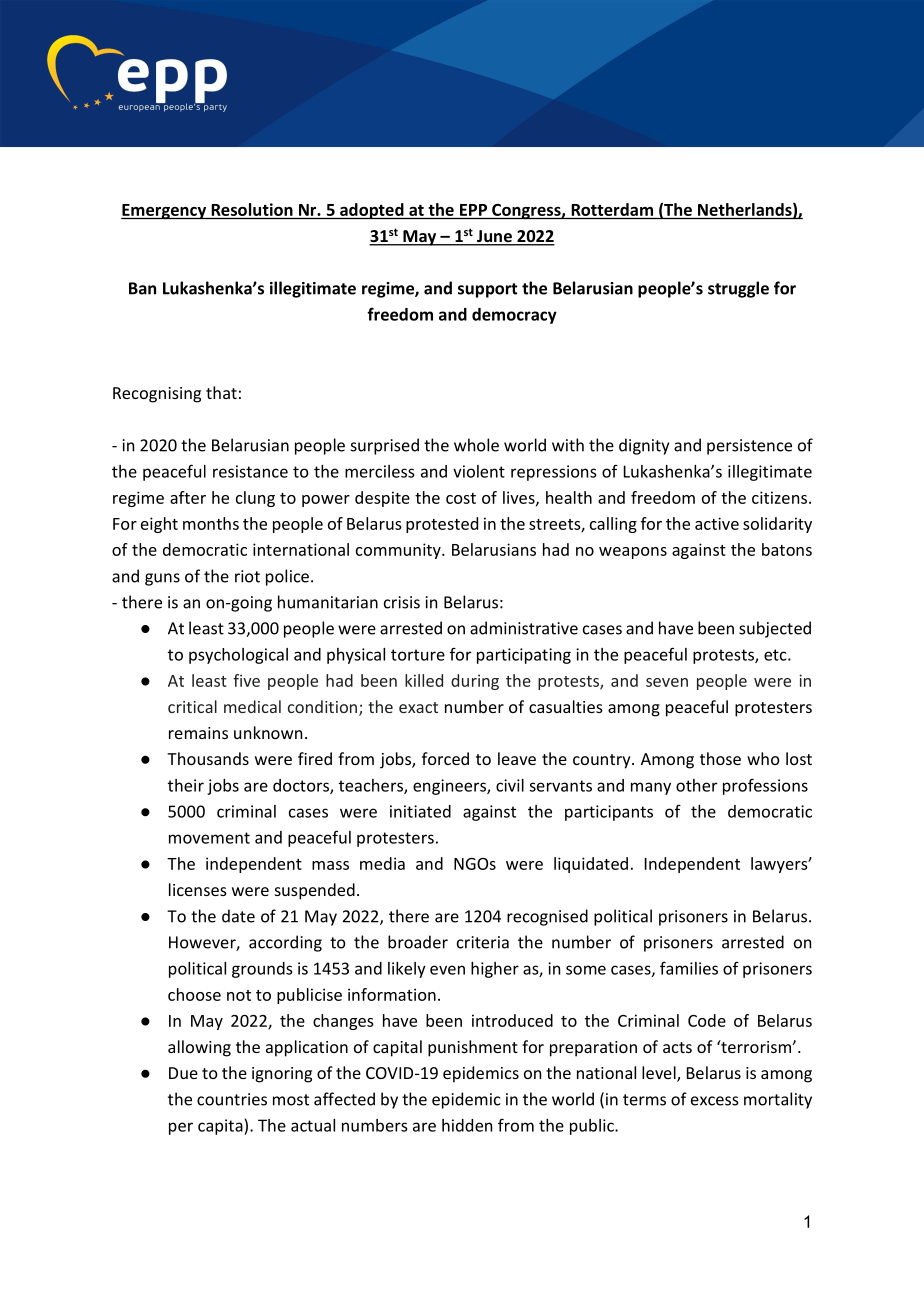  Describe the element at coordinates (209, 838) in the image. I see `movement` at that location.
